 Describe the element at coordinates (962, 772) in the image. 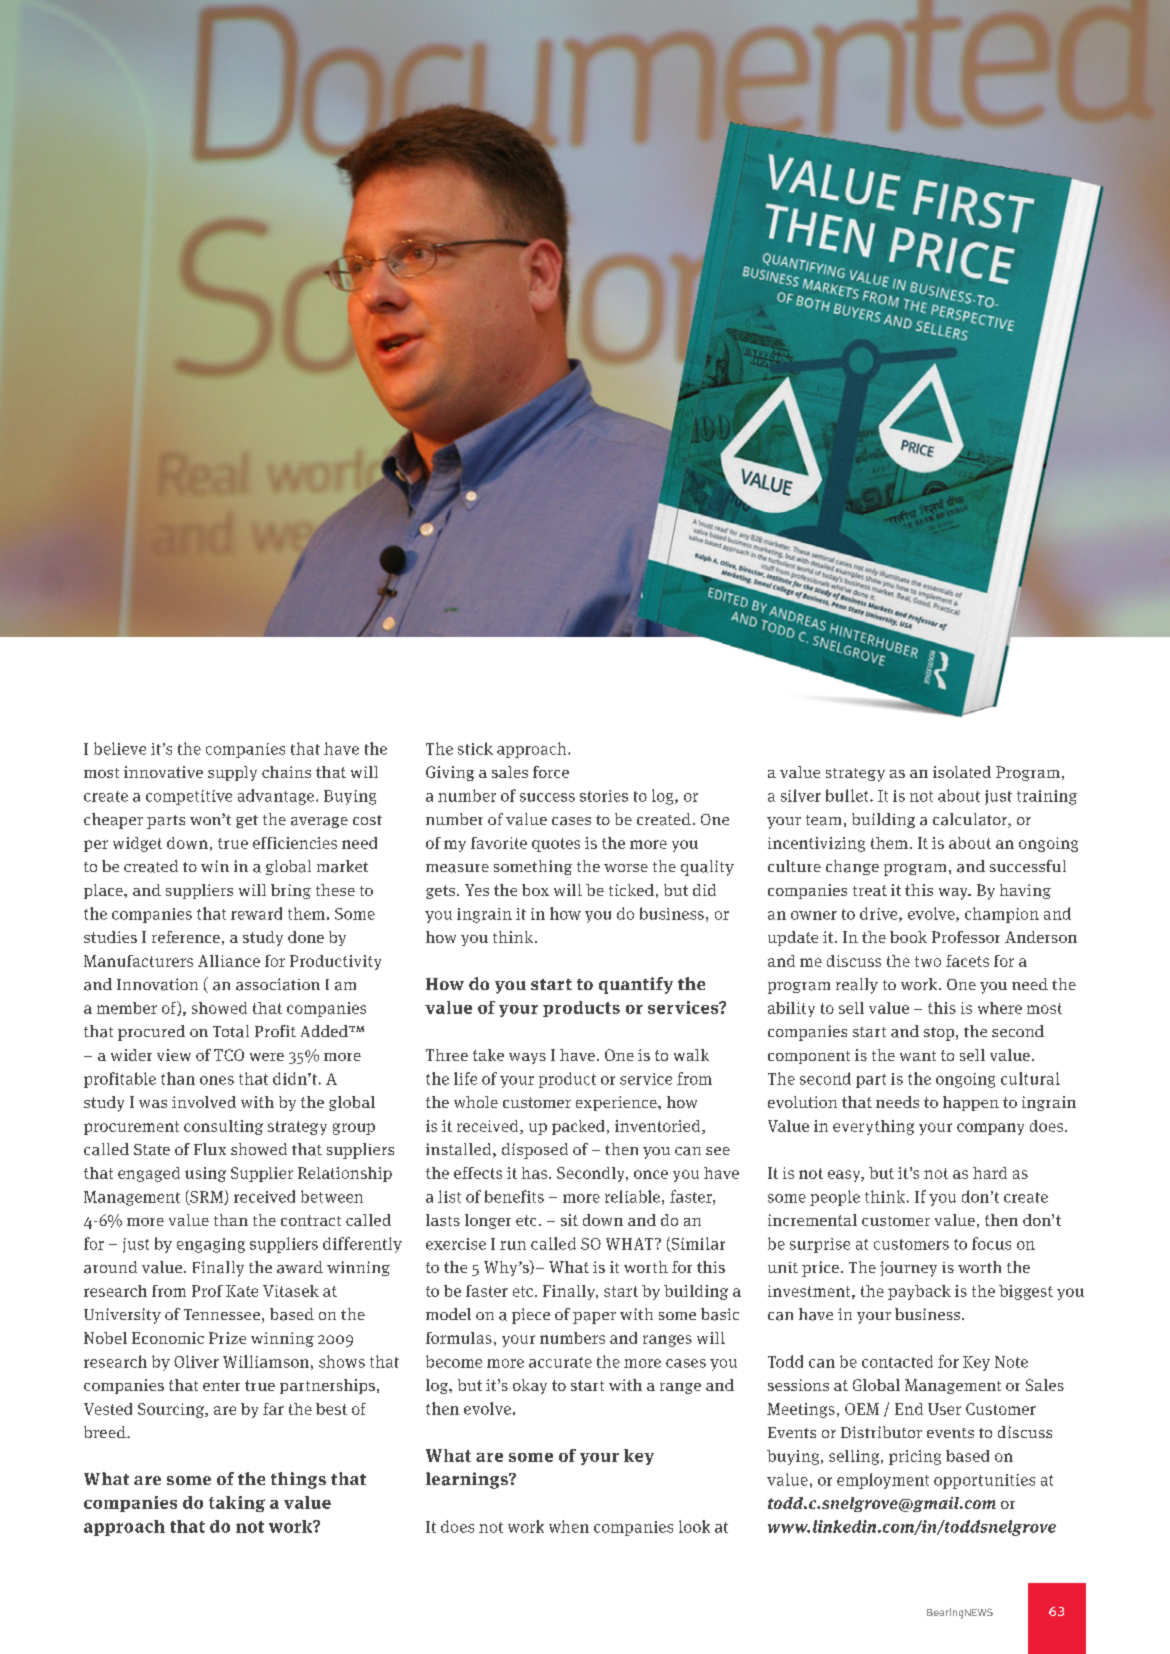

I see `isolated` at that location.
